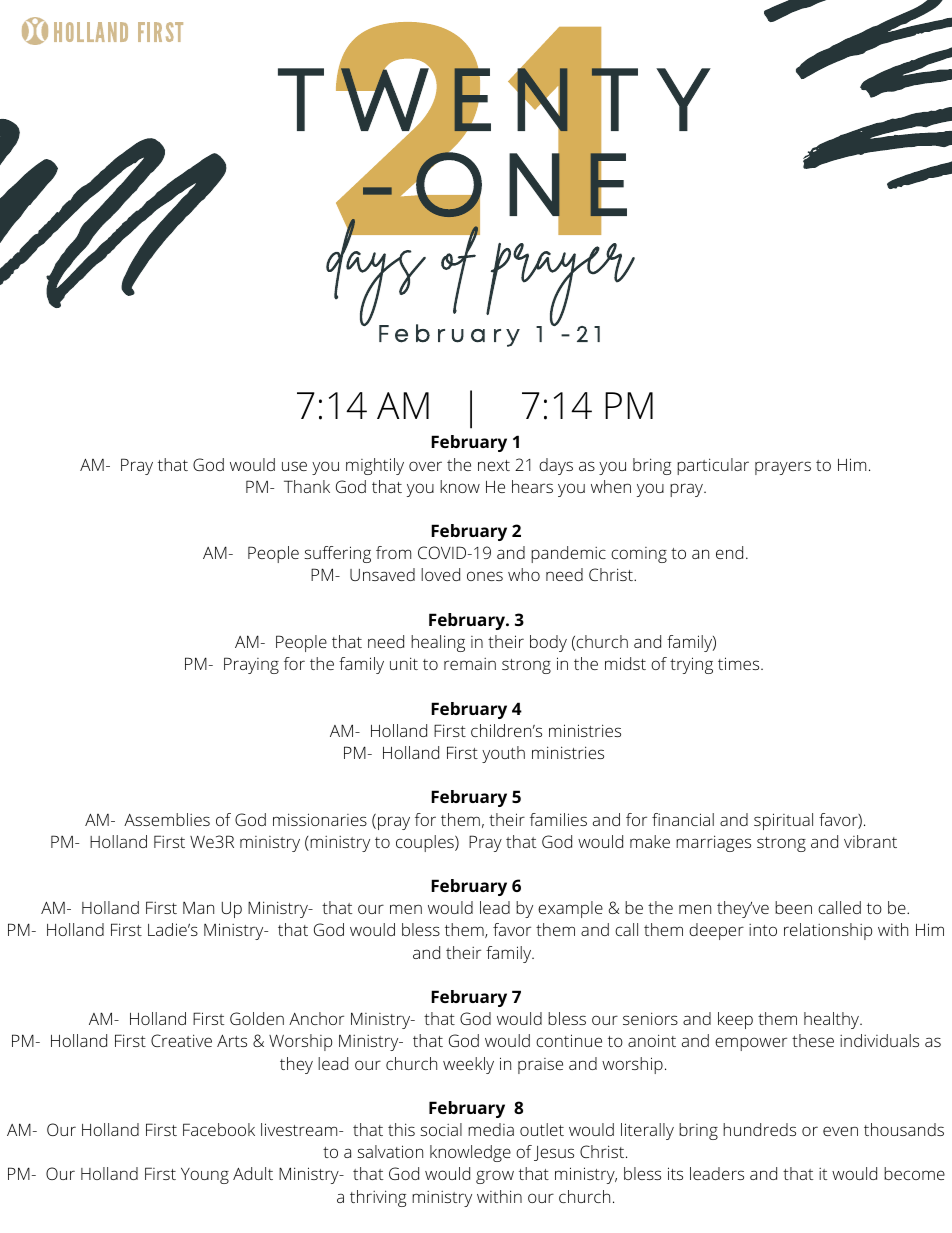  Describe the element at coordinates (740, 663) in the screenshot. I see `times` at that location.
